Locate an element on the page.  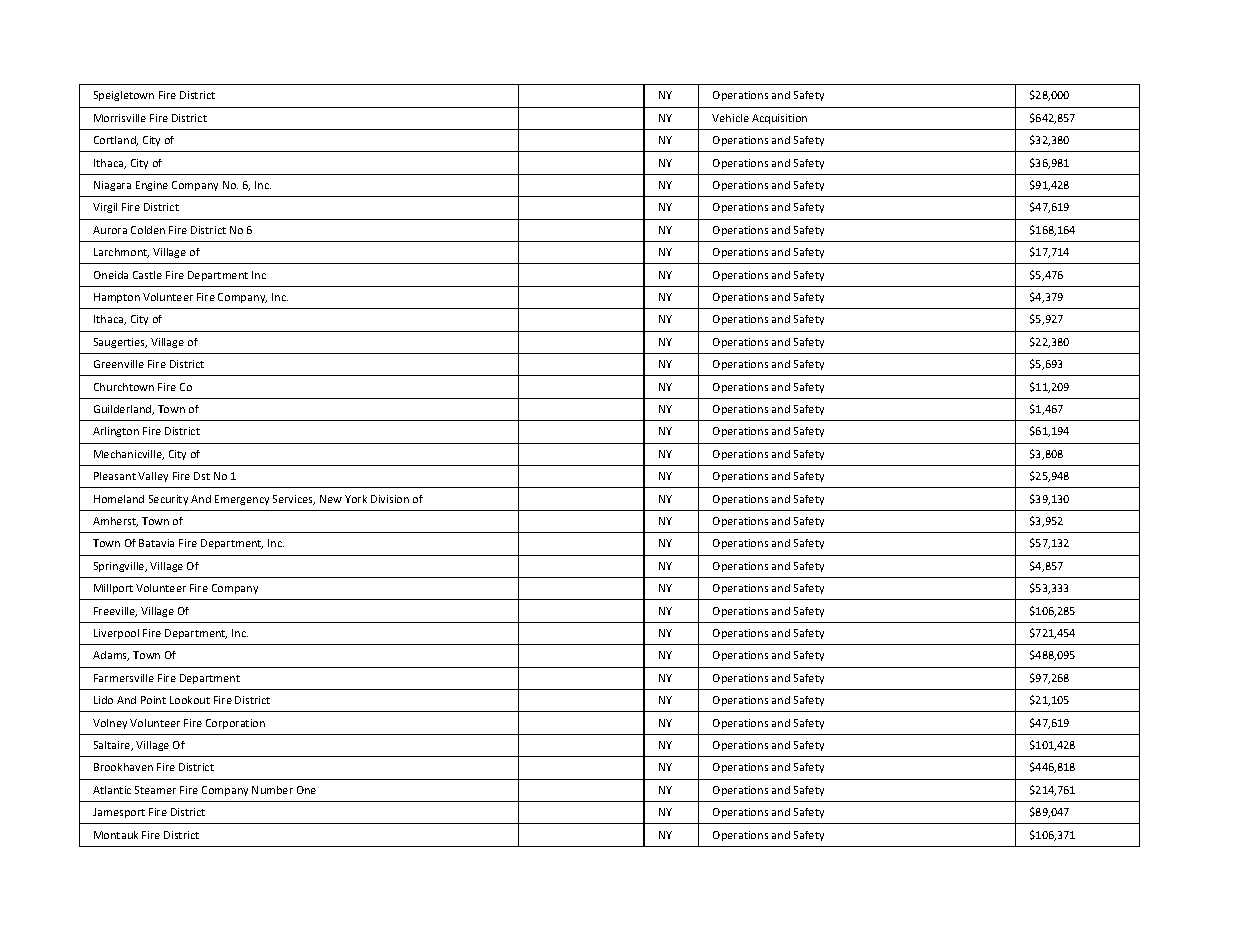
Steamer is located at coordinates (155, 790).
